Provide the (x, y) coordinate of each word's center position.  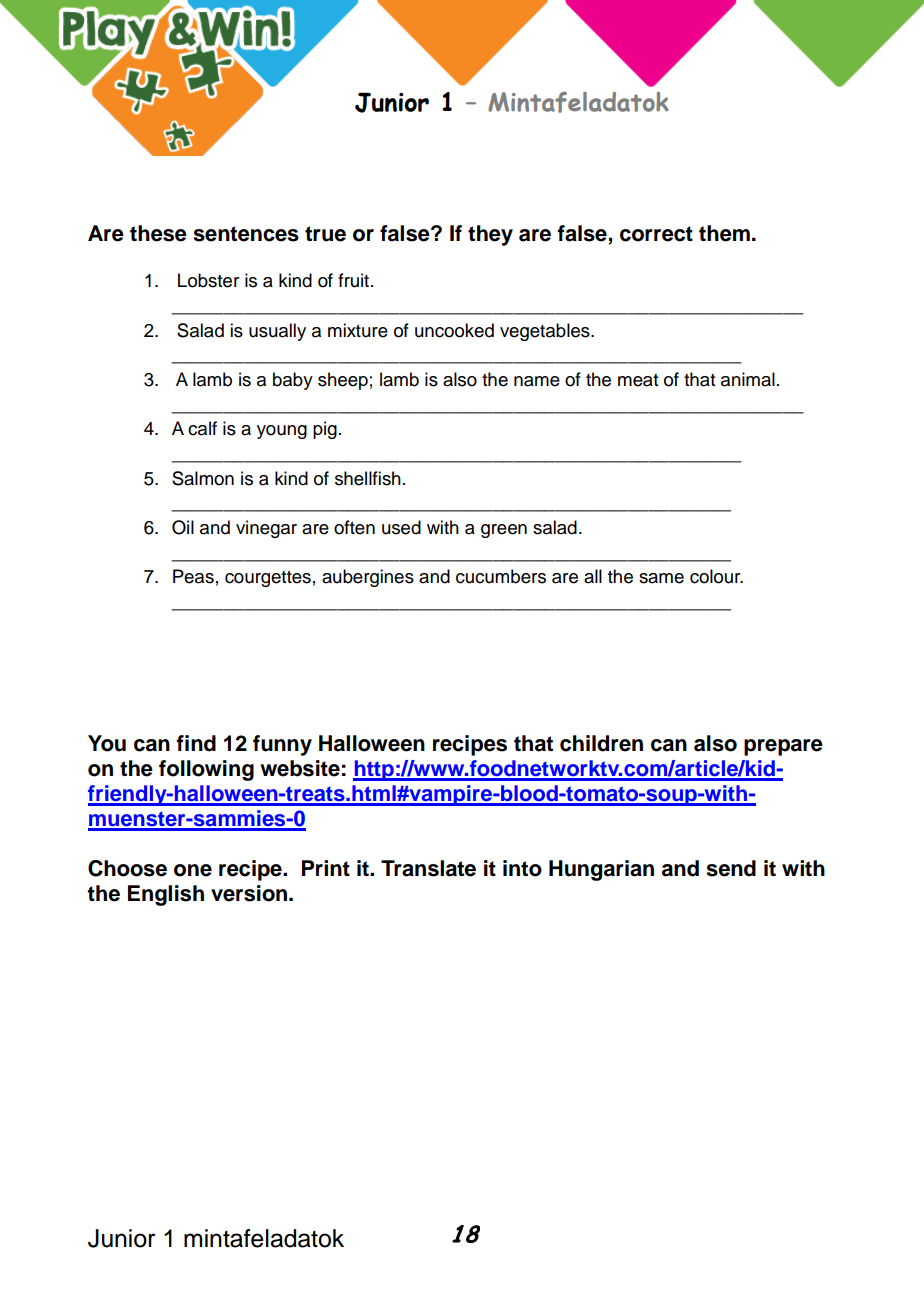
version (249, 893)
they (490, 235)
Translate (428, 868)
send (731, 868)
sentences (246, 234)
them (724, 233)
